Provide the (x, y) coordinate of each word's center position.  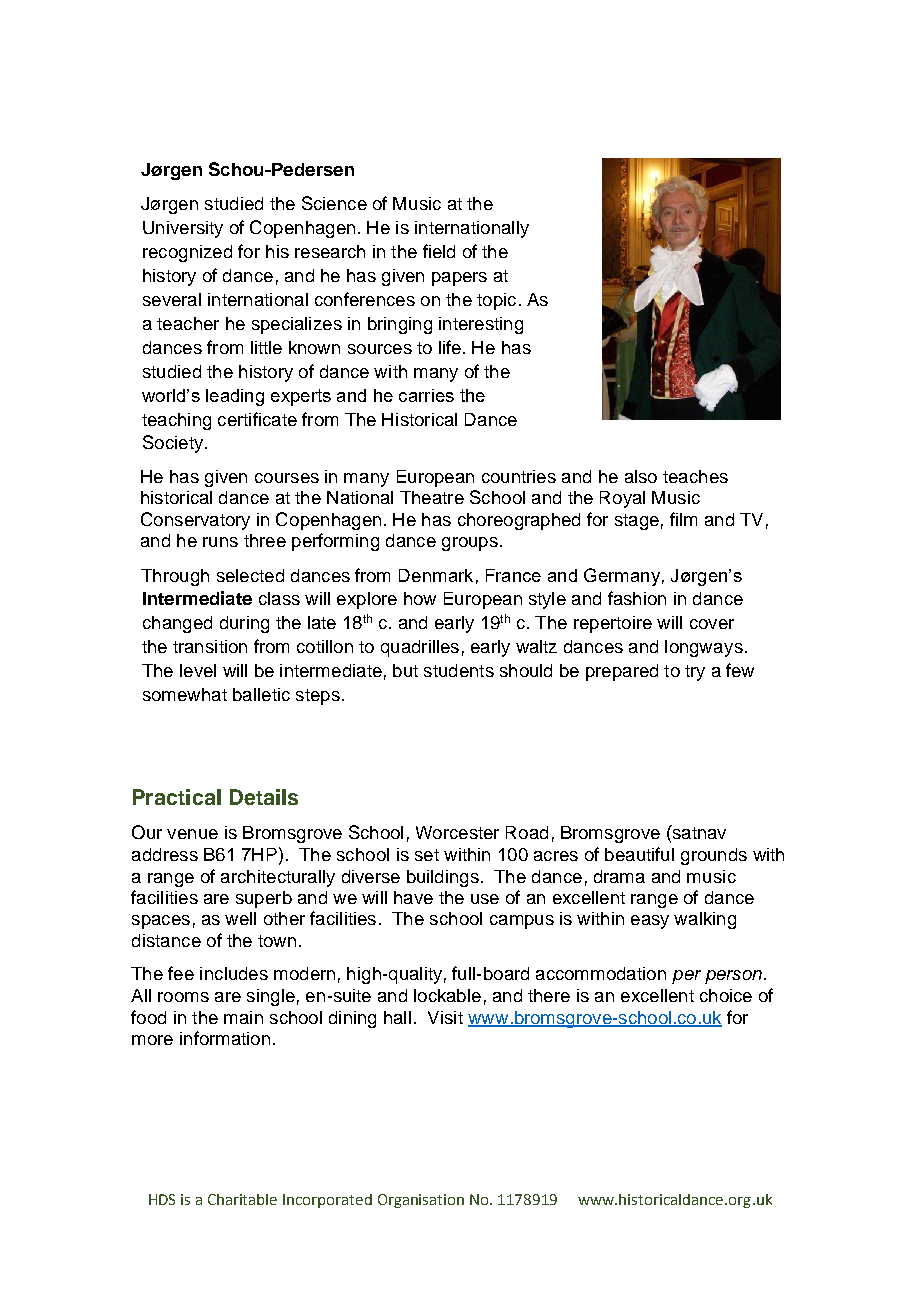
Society (173, 444)
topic (496, 301)
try (695, 673)
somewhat (185, 694)
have (413, 897)
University (183, 229)
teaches (695, 476)
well (240, 918)
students (459, 670)
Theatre (432, 497)
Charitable (242, 1199)
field (439, 251)
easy (650, 922)
